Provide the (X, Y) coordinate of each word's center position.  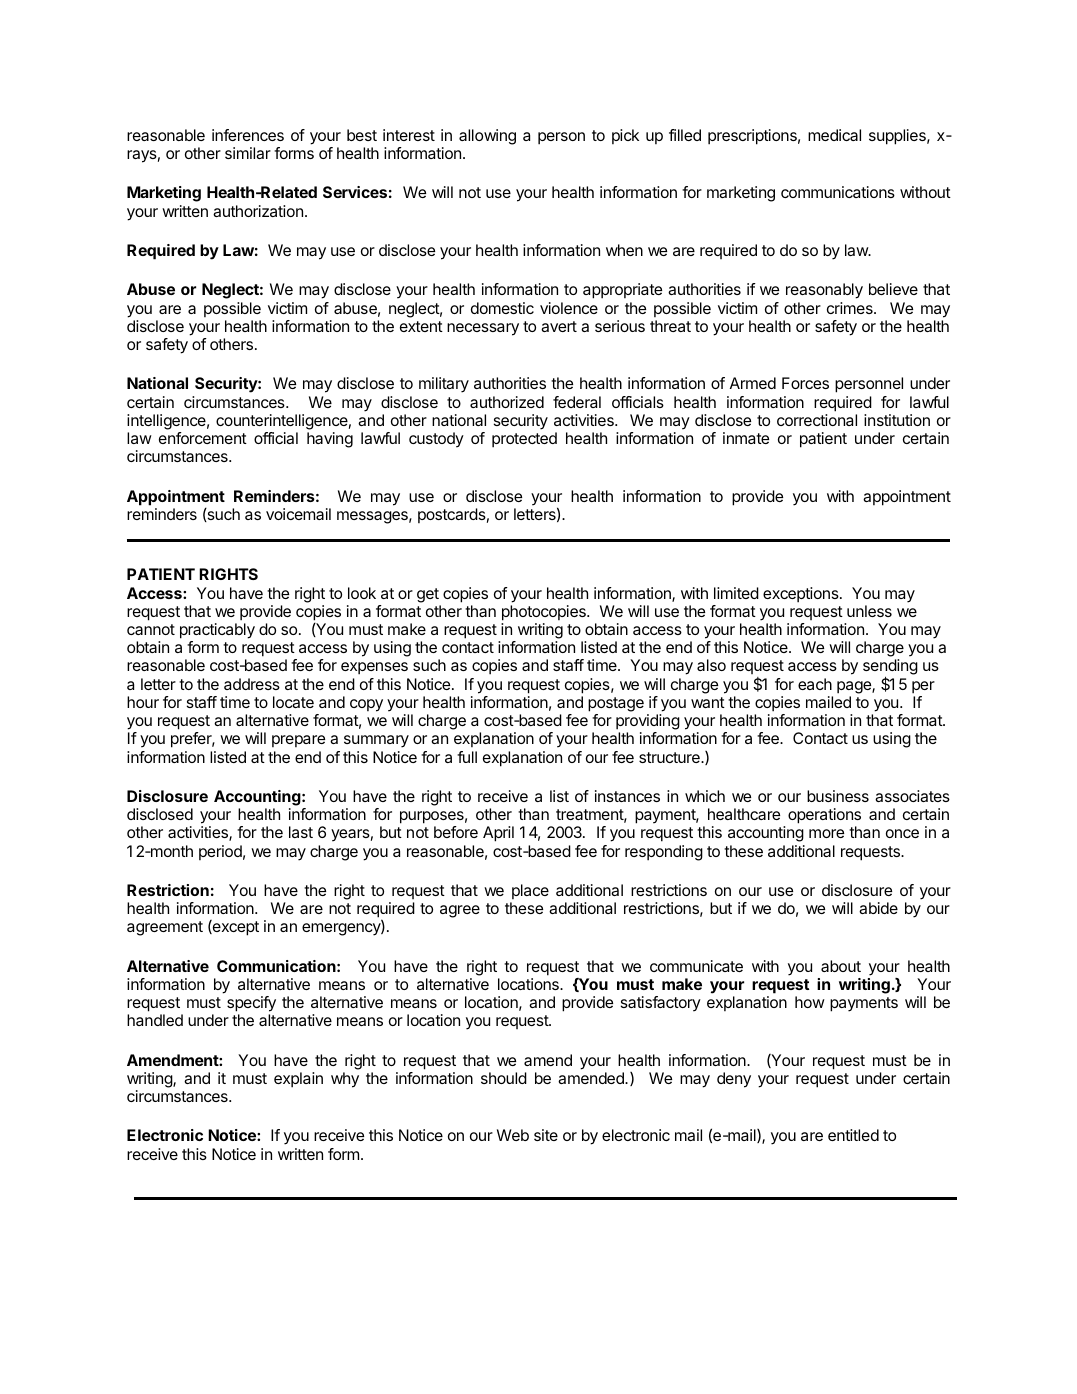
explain (298, 1080)
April (498, 834)
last (301, 832)
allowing (487, 137)
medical (834, 135)
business (838, 796)
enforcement (203, 438)
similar (248, 153)
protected (524, 440)
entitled (853, 1135)
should (504, 1078)
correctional (817, 420)
